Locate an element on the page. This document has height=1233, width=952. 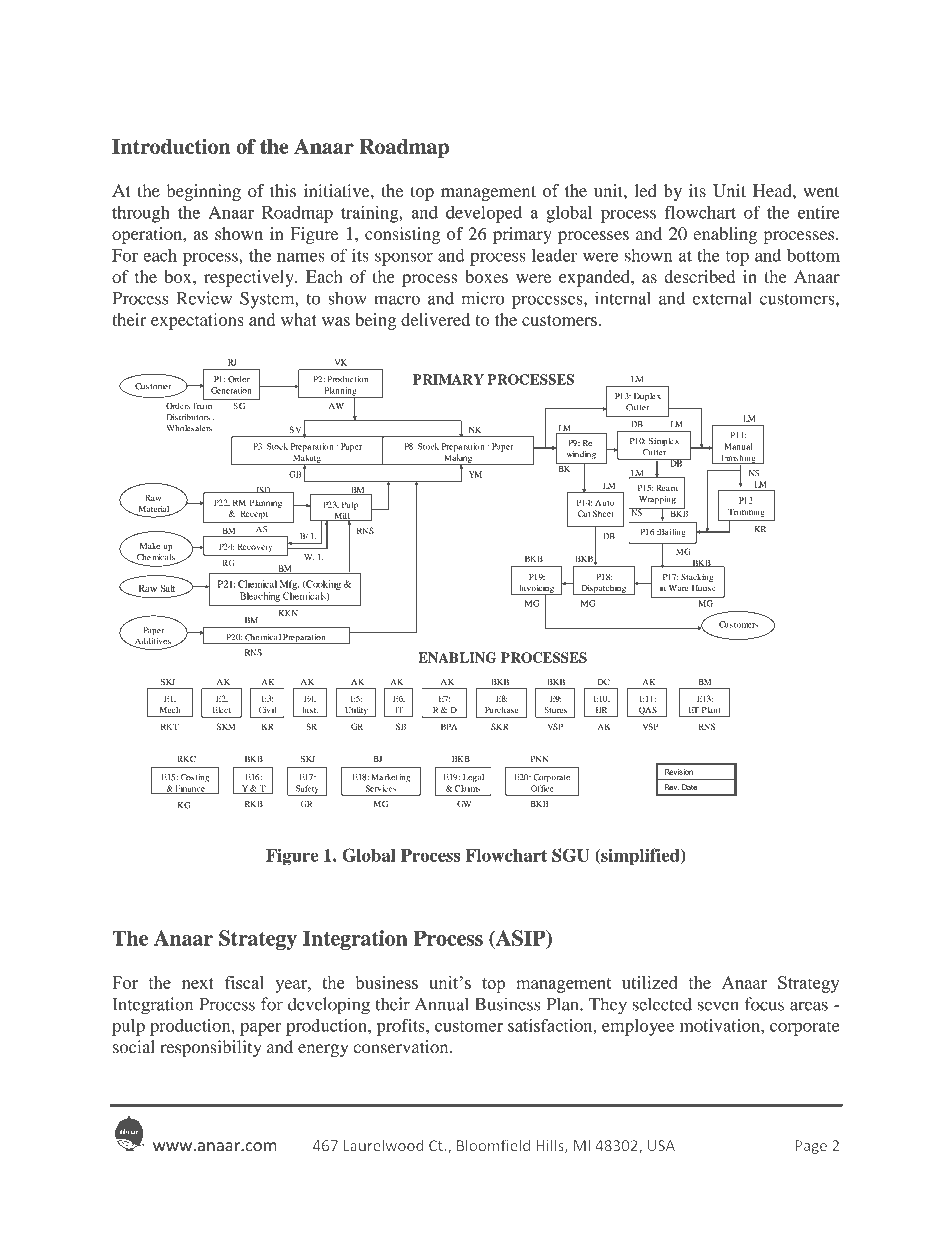
developed is located at coordinates (484, 214).
